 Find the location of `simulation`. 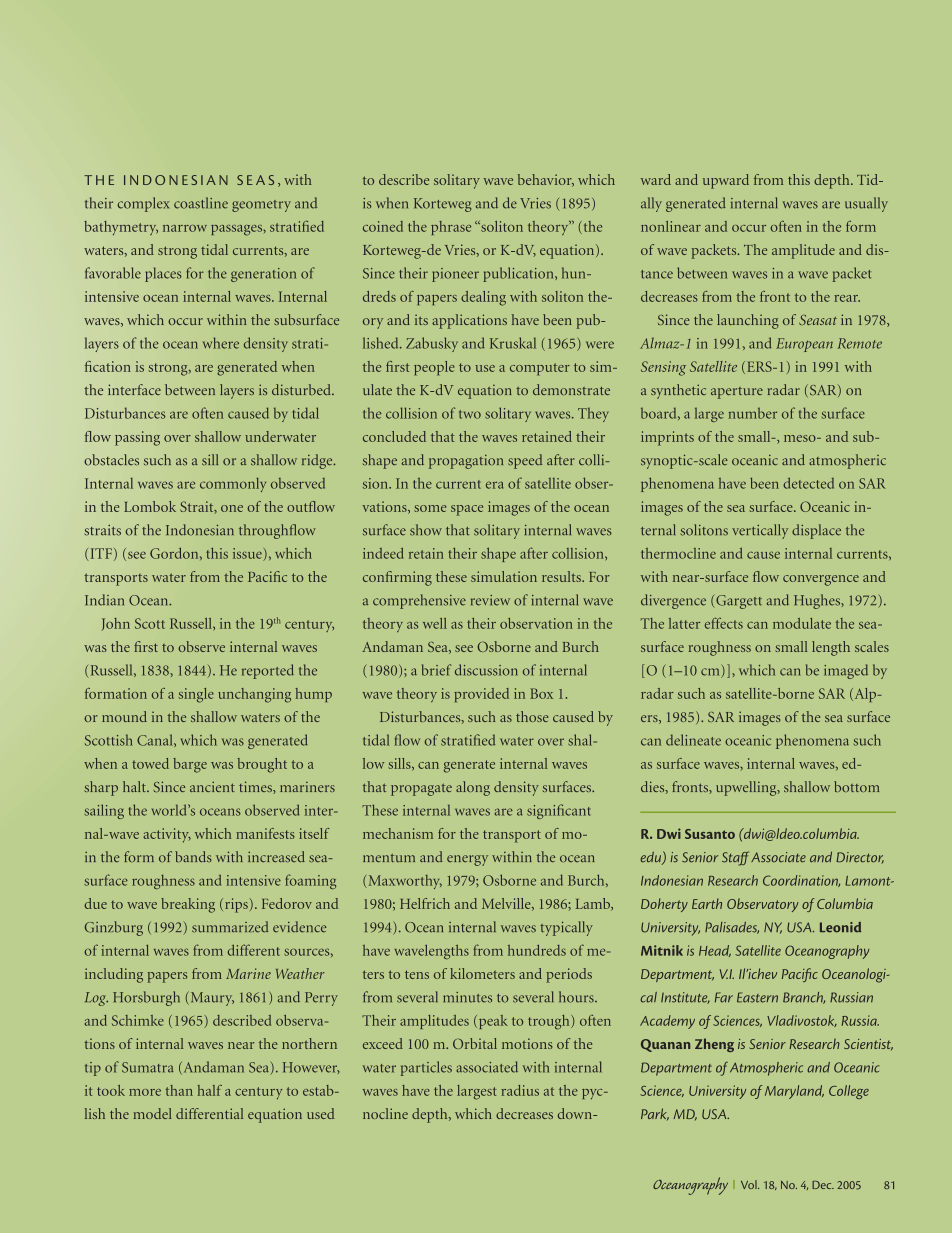

simulation is located at coordinates (504, 576).
